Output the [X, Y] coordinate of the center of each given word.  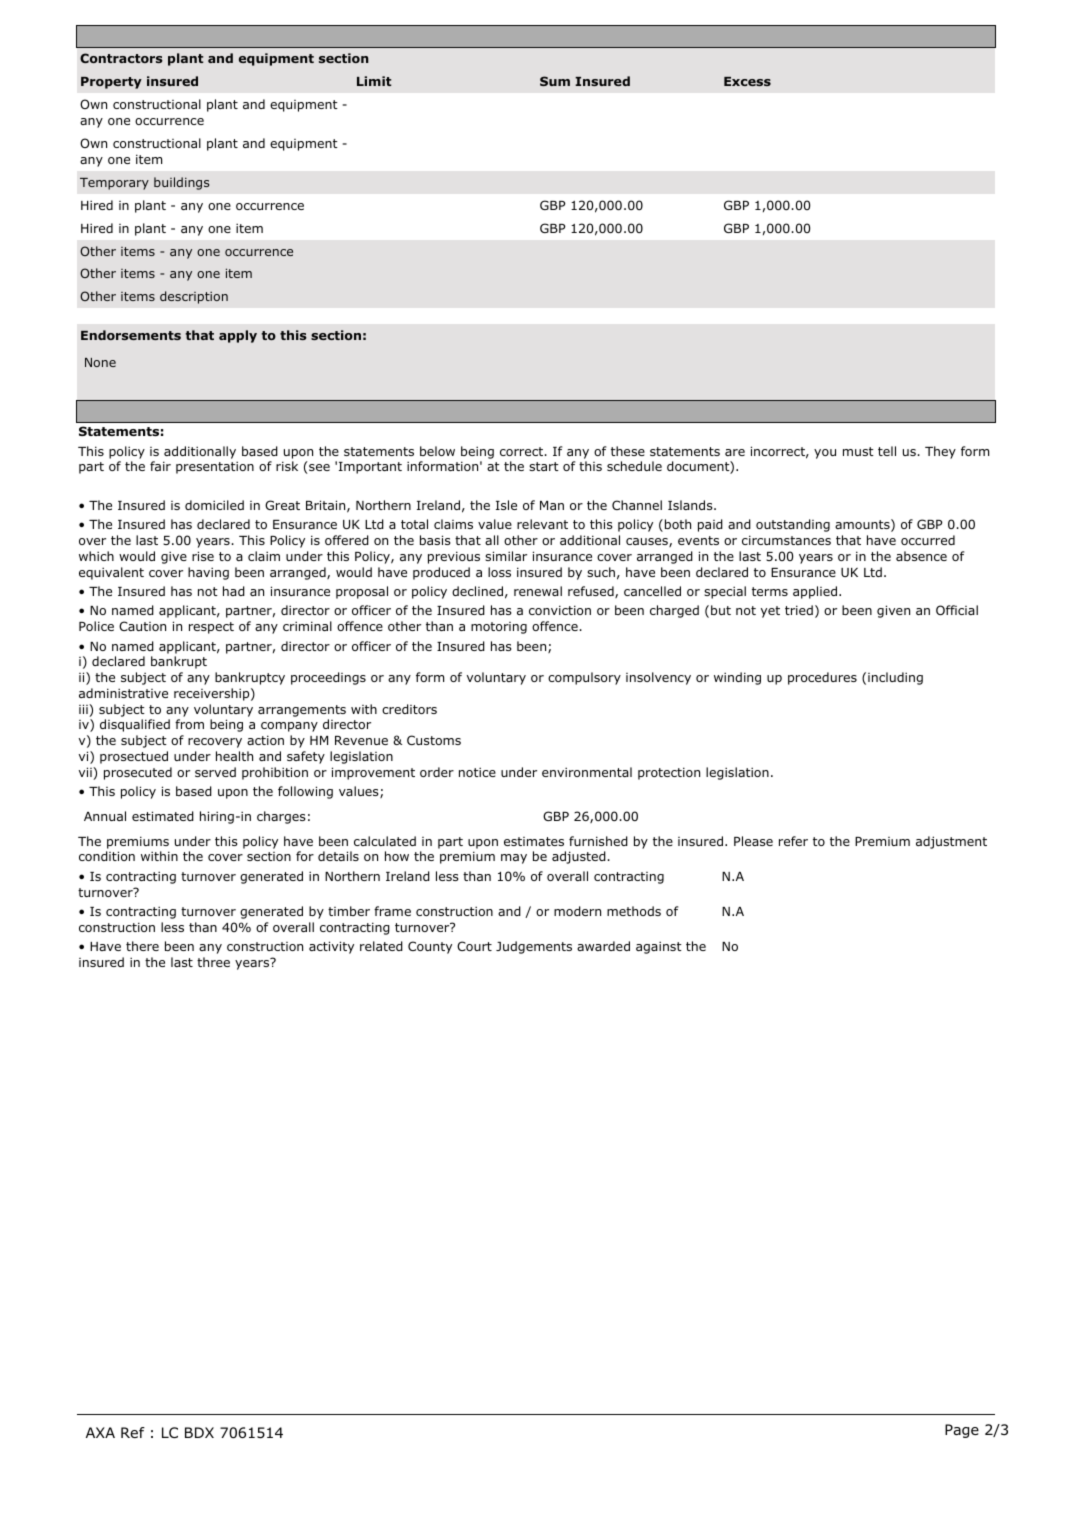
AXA [100, 1432]
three [213, 962]
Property [111, 83]
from [189, 724]
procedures [822, 678]
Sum [555, 81]
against [659, 947]
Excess [747, 81]
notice [477, 772]
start [544, 466]
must [858, 451]
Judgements [534, 947]
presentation [215, 467]
